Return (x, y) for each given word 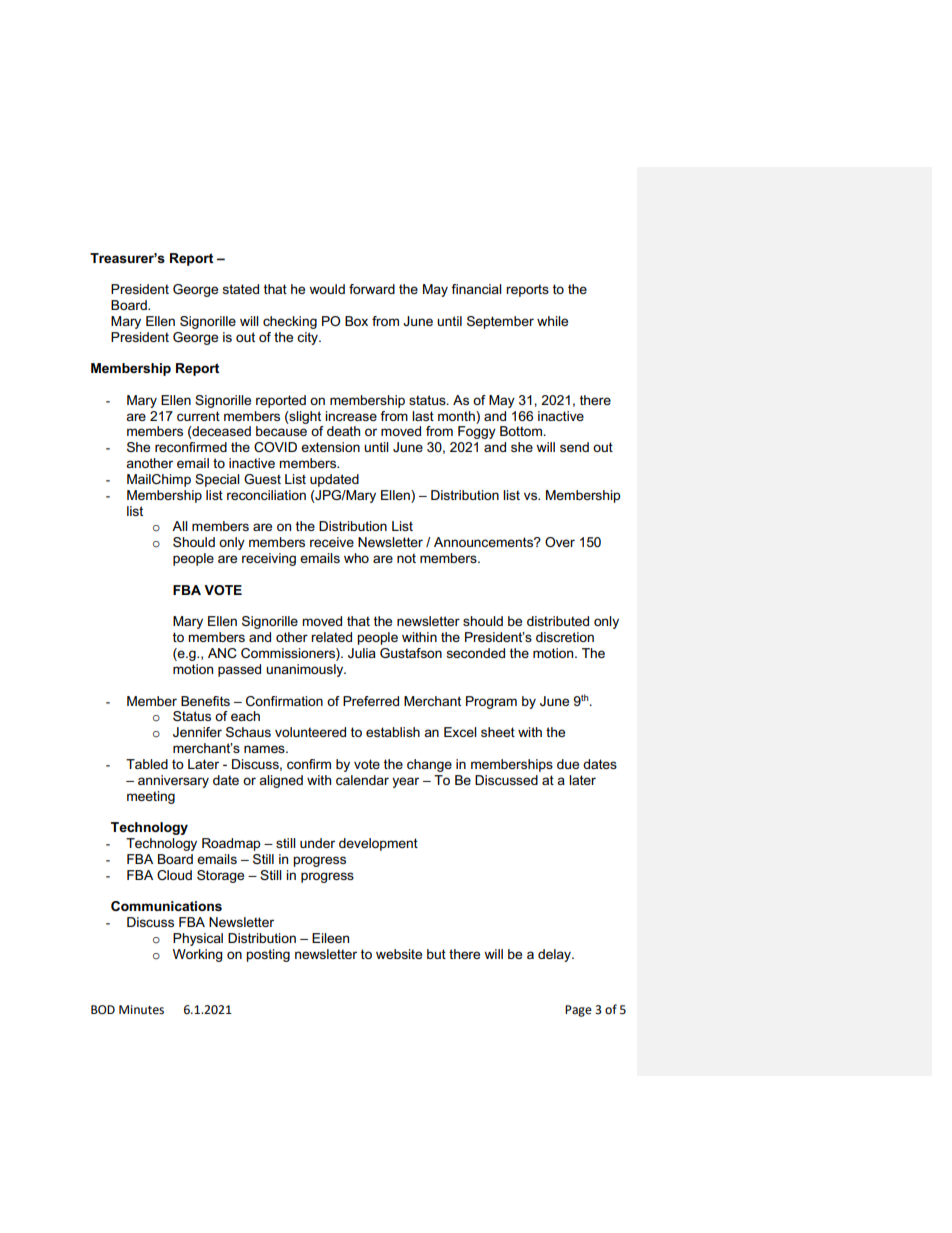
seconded (476, 653)
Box (356, 321)
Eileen (330, 938)
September (500, 322)
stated (241, 289)
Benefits (205, 701)
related (331, 637)
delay (555, 955)
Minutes (141, 1010)
